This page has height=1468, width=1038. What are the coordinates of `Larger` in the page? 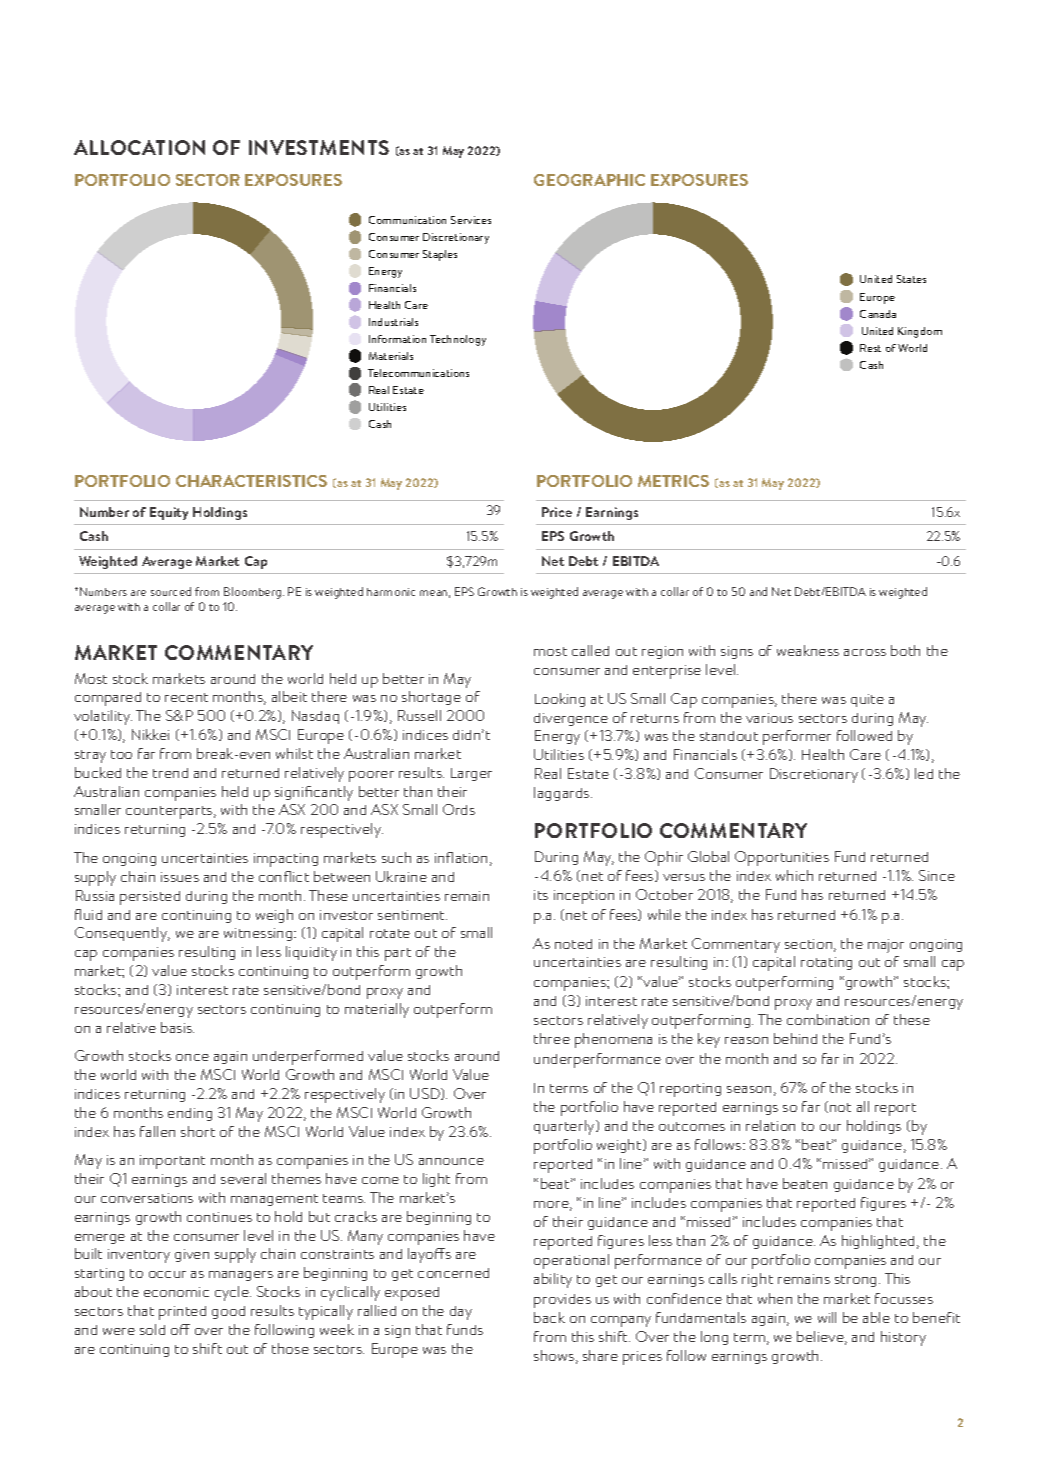 It's located at (471, 774).
